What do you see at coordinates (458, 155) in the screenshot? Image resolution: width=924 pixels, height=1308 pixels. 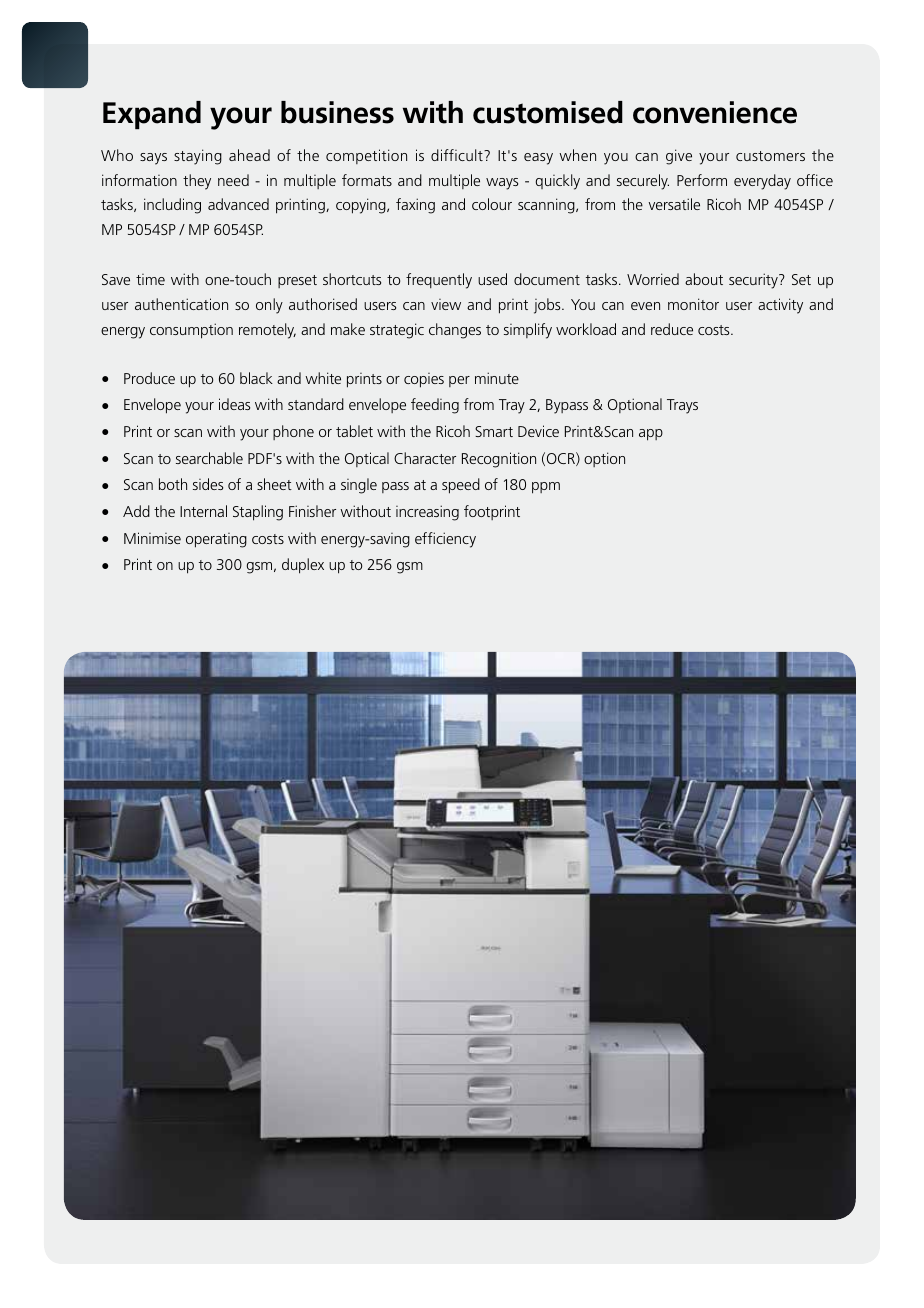 I see `difficult` at bounding box center [458, 155].
